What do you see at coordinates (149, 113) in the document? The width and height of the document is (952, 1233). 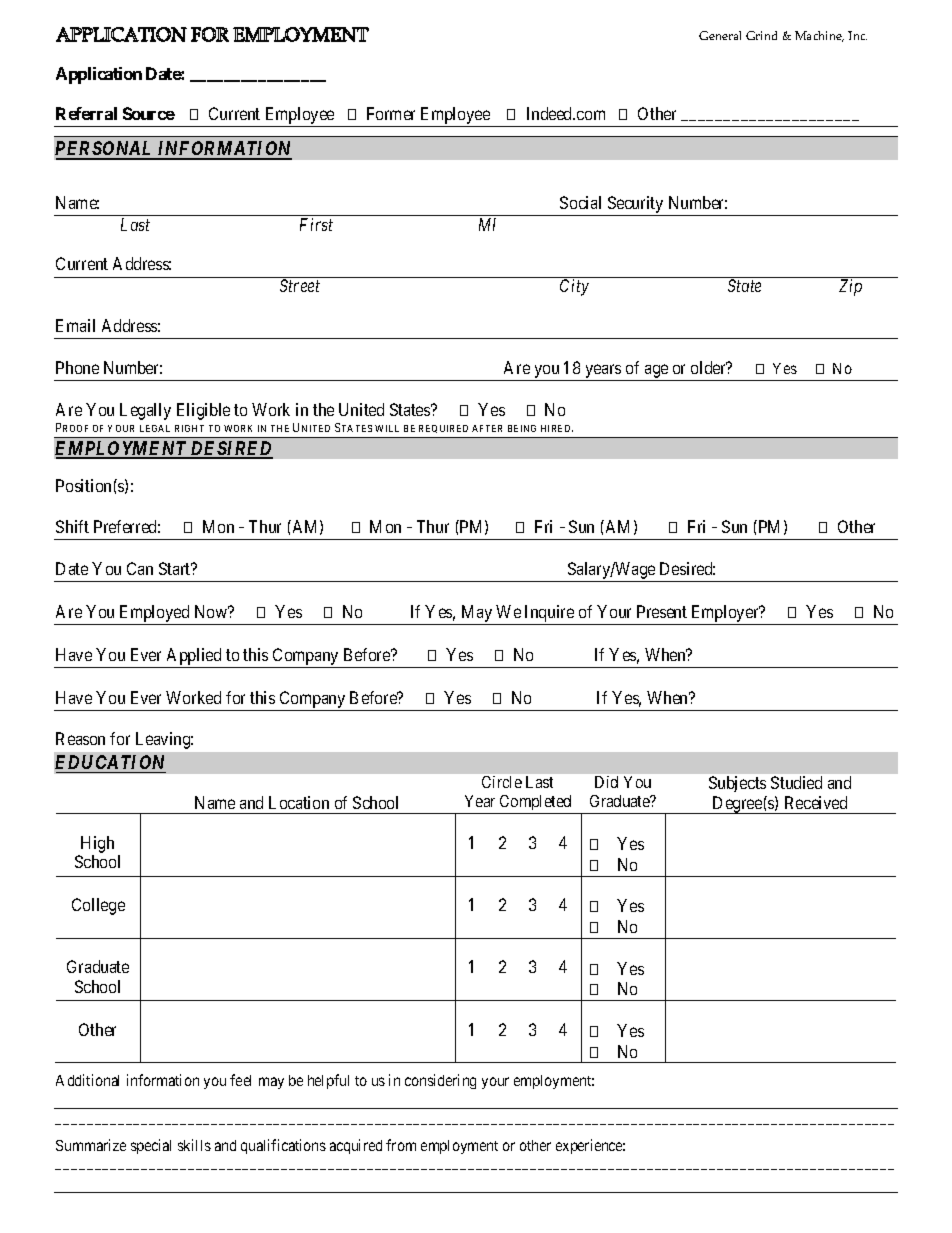 I see `Source` at bounding box center [149, 113].
